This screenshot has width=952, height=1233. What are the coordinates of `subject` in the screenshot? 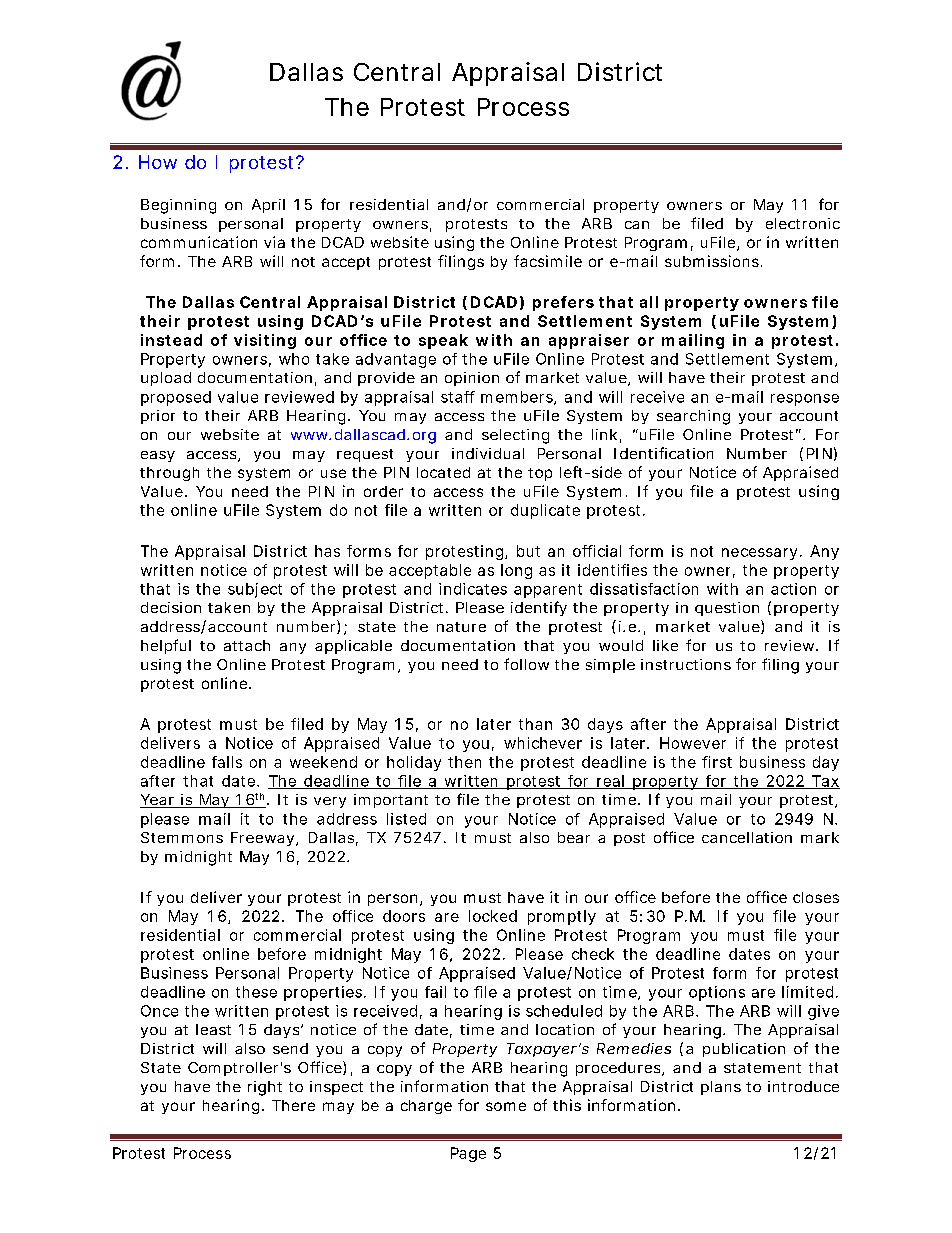 It's located at (255, 590).
